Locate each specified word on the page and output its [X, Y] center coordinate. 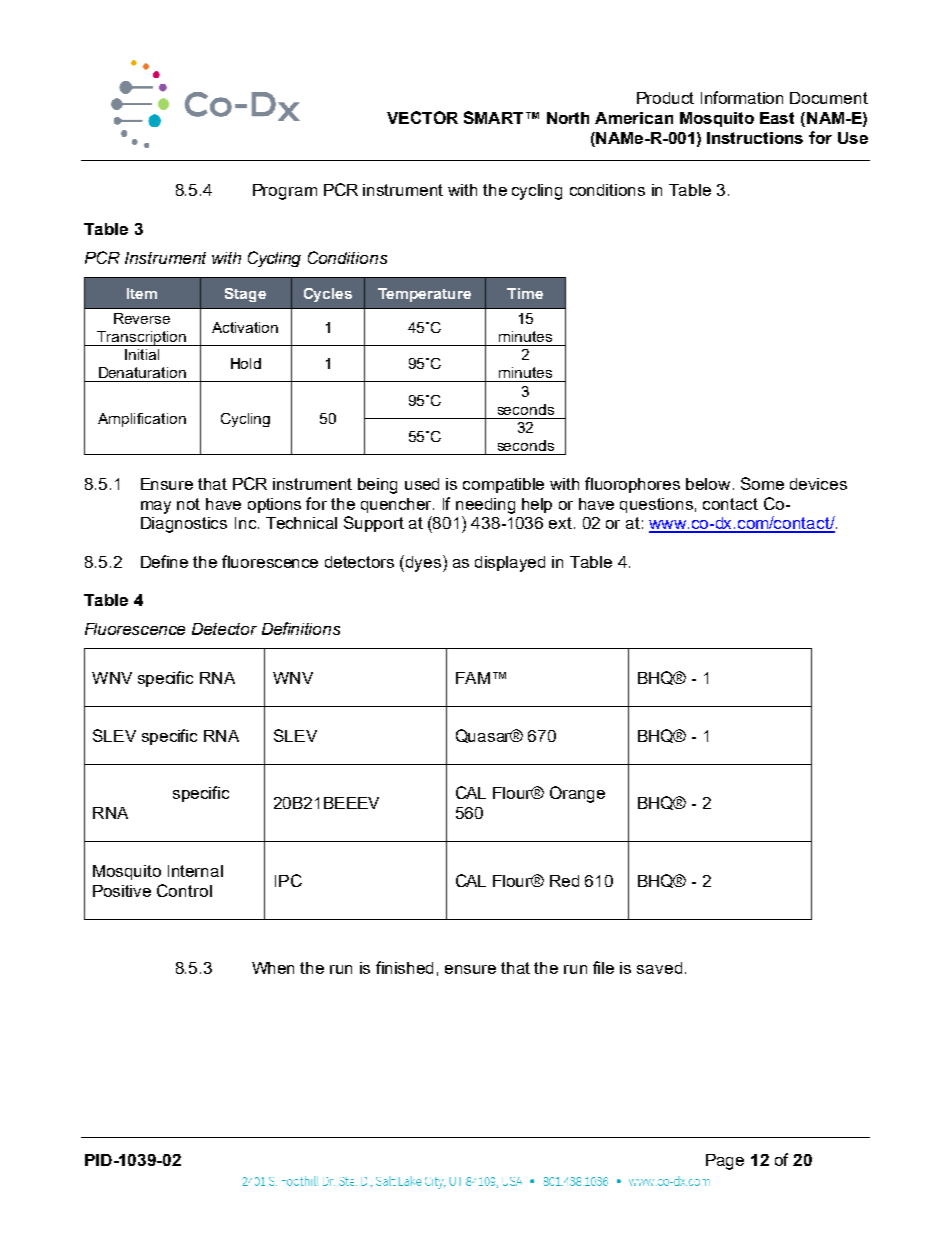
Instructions [755, 138]
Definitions [301, 628]
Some [762, 483]
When [273, 968]
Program [285, 192]
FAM [473, 678]
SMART [493, 117]
